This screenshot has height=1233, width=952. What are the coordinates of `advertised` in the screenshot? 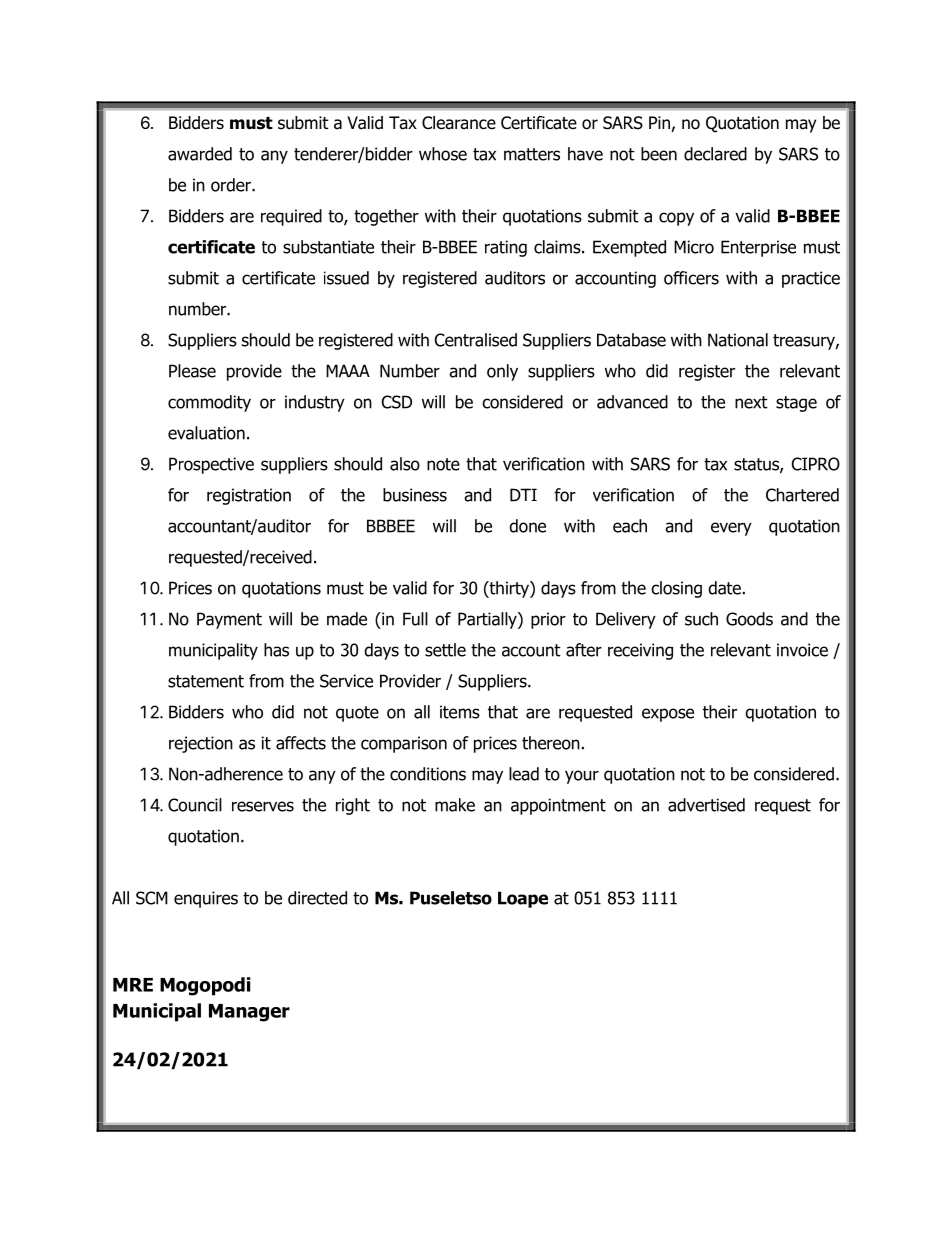 It's located at (706, 805).
